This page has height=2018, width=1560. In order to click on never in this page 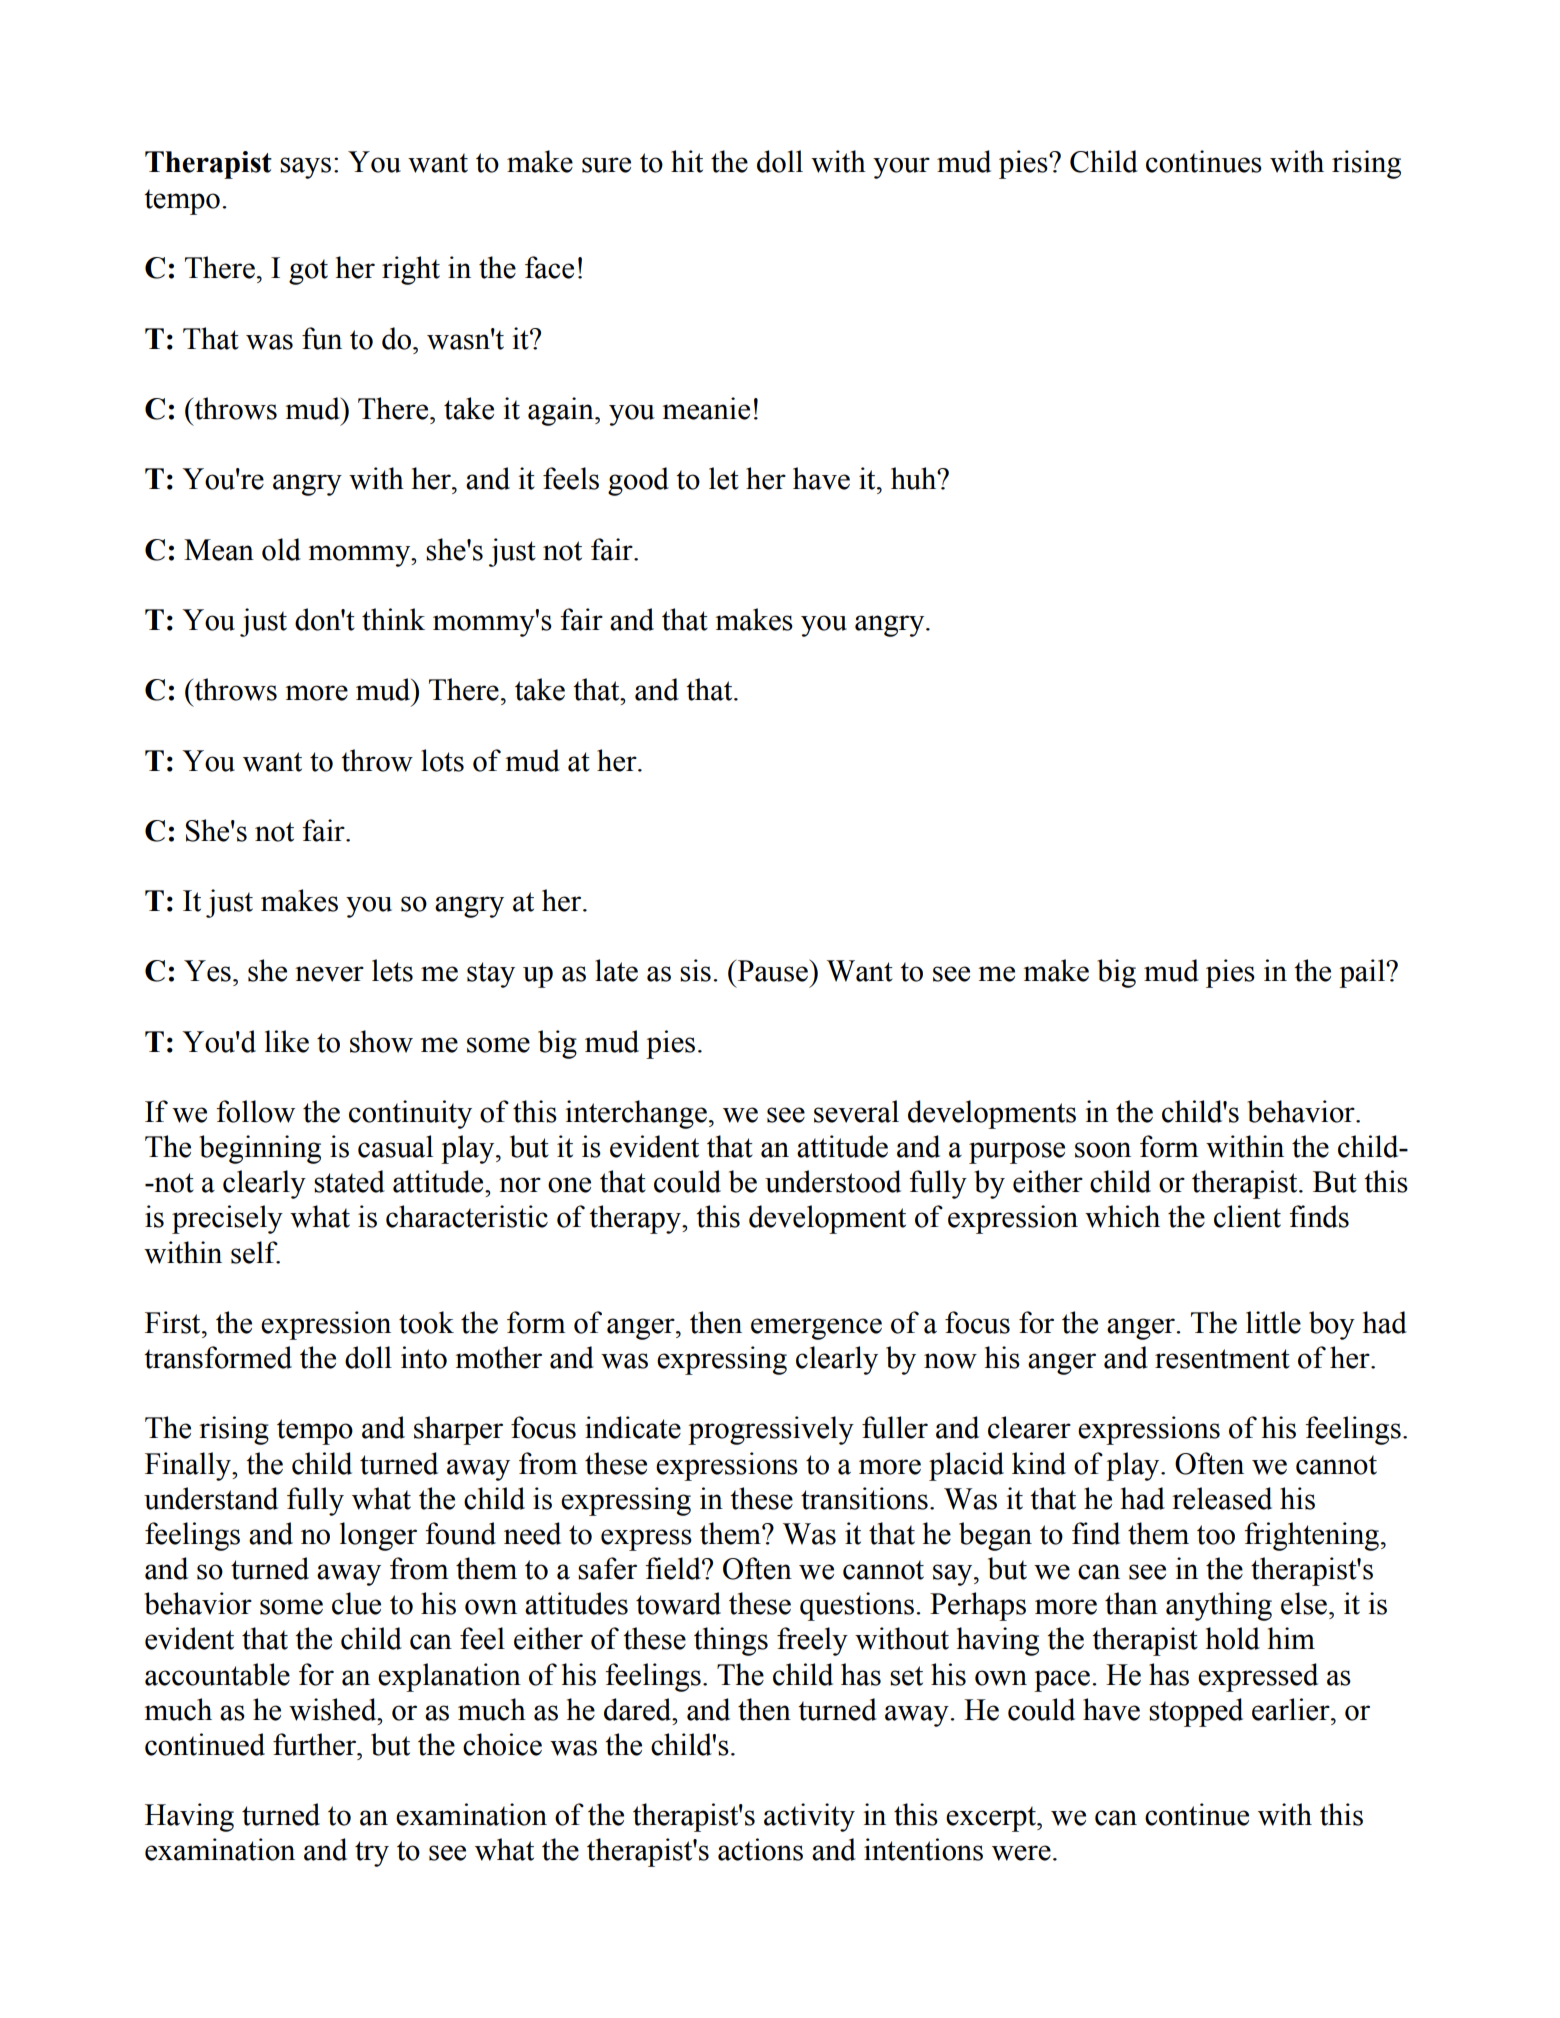, I will do `click(329, 974)`.
